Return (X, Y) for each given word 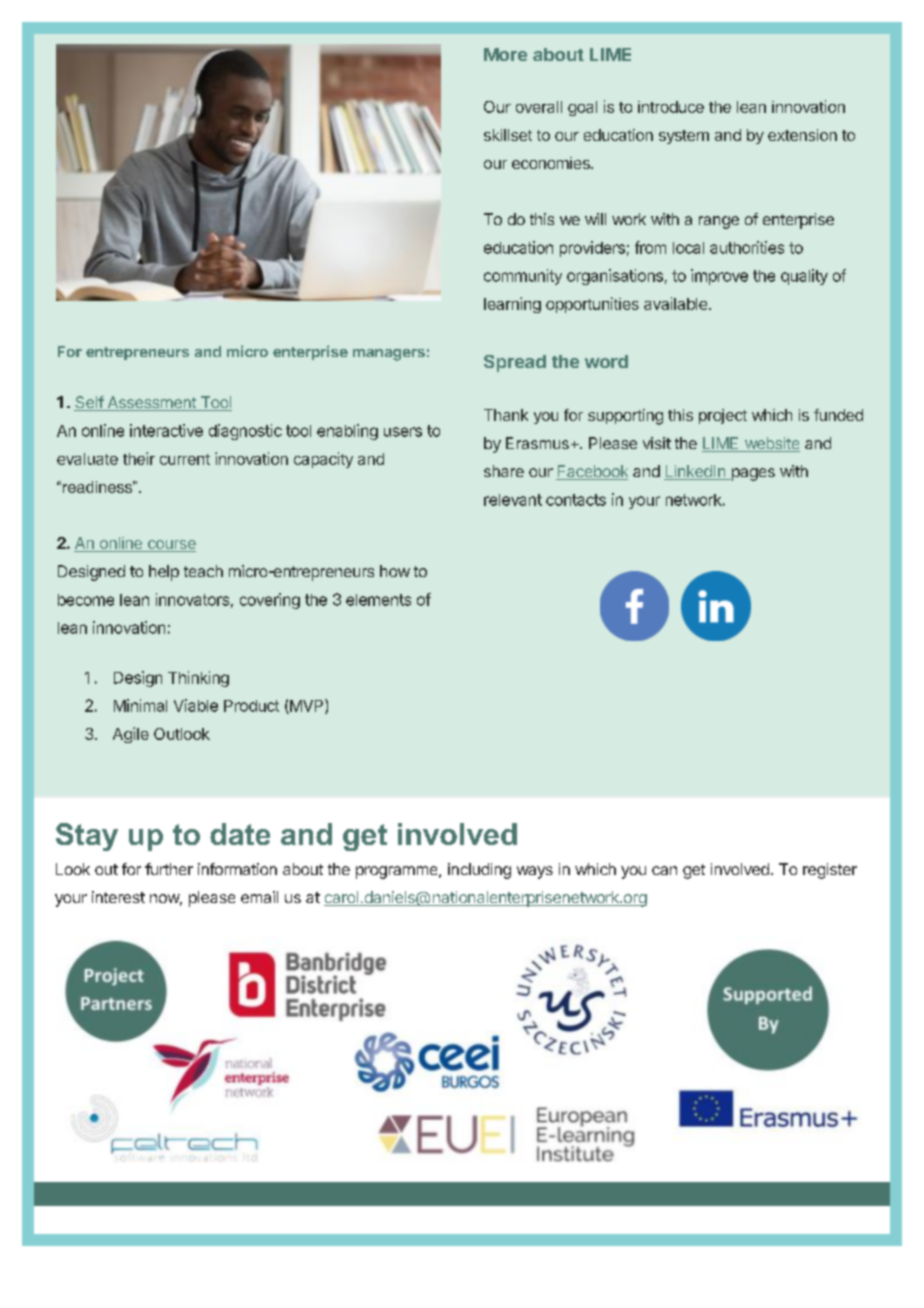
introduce (671, 107)
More (505, 54)
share (504, 471)
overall (539, 107)
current (185, 459)
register (830, 871)
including (479, 871)
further (169, 869)
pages (752, 474)
